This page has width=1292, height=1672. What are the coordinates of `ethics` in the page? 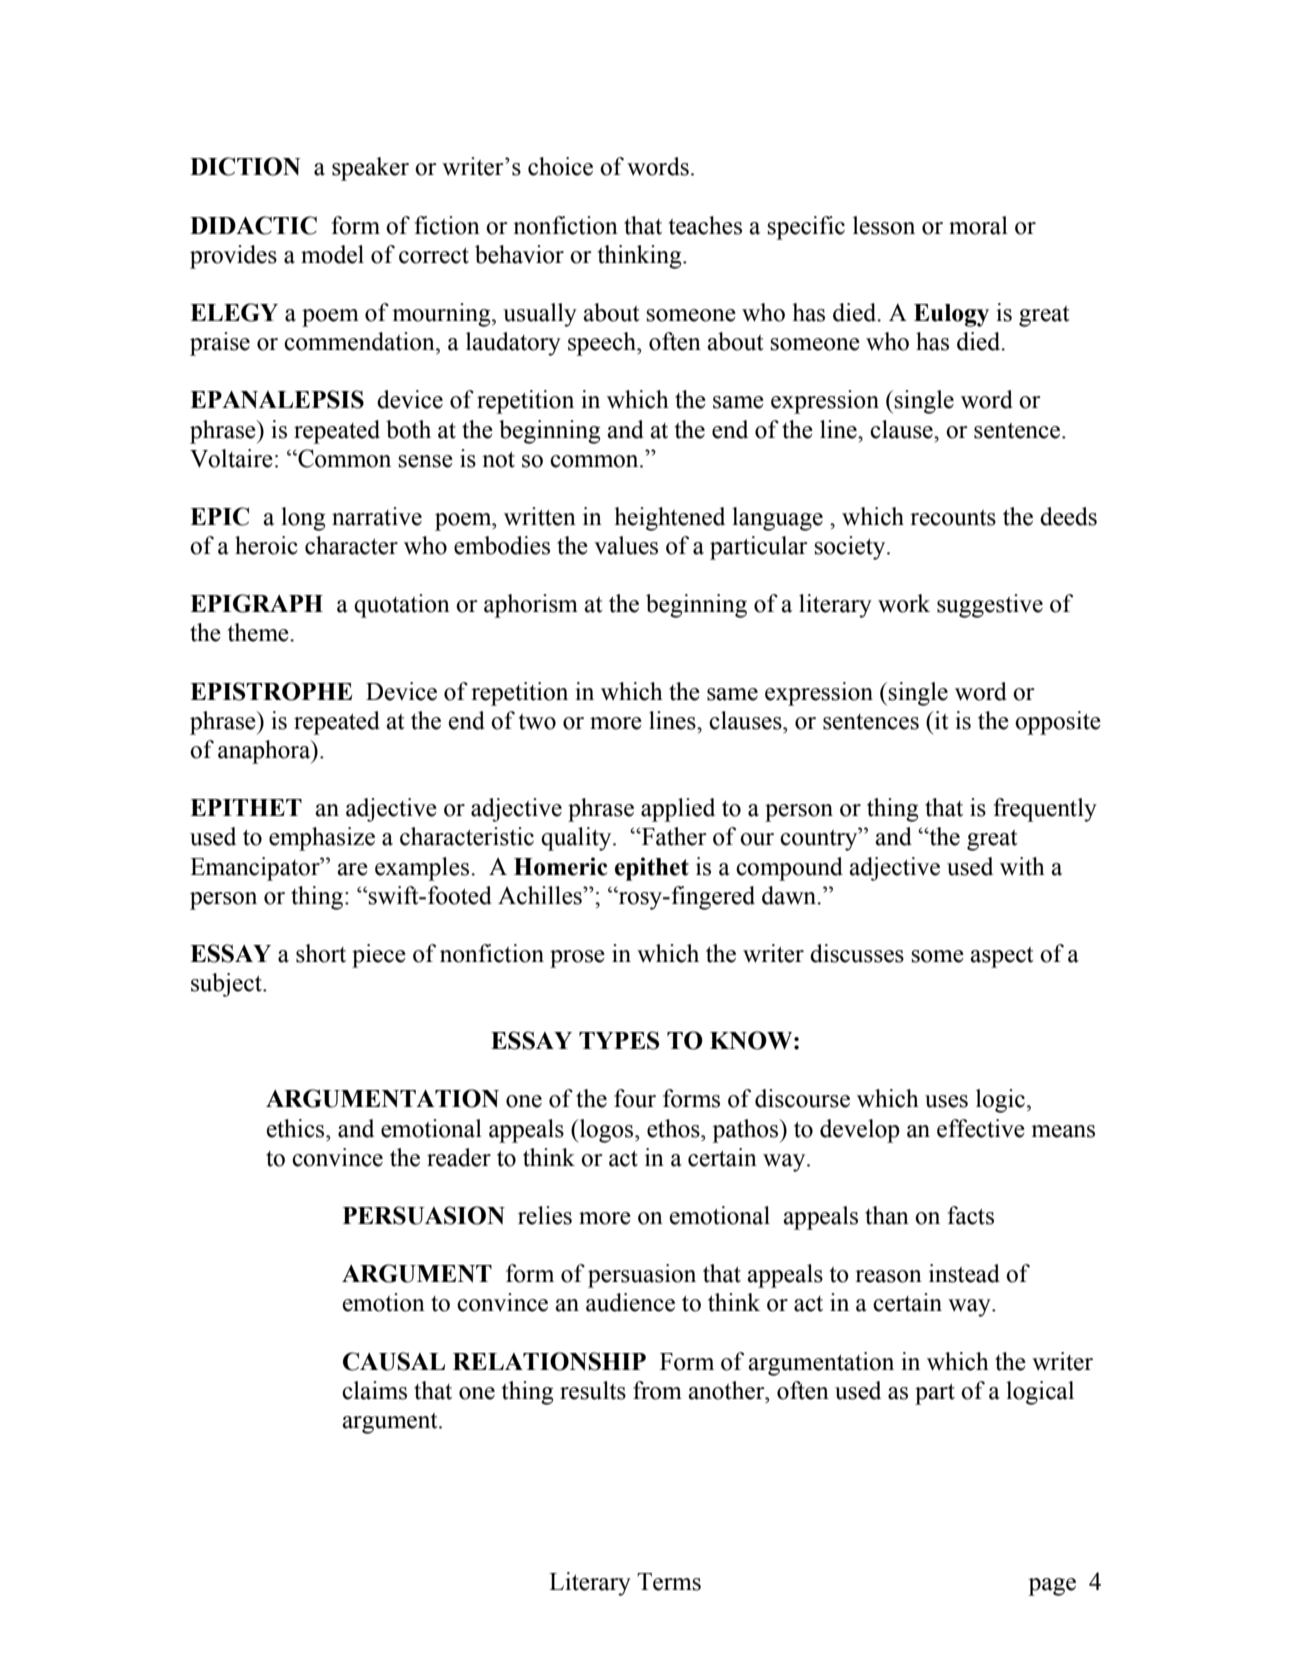 It's located at (297, 1128).
